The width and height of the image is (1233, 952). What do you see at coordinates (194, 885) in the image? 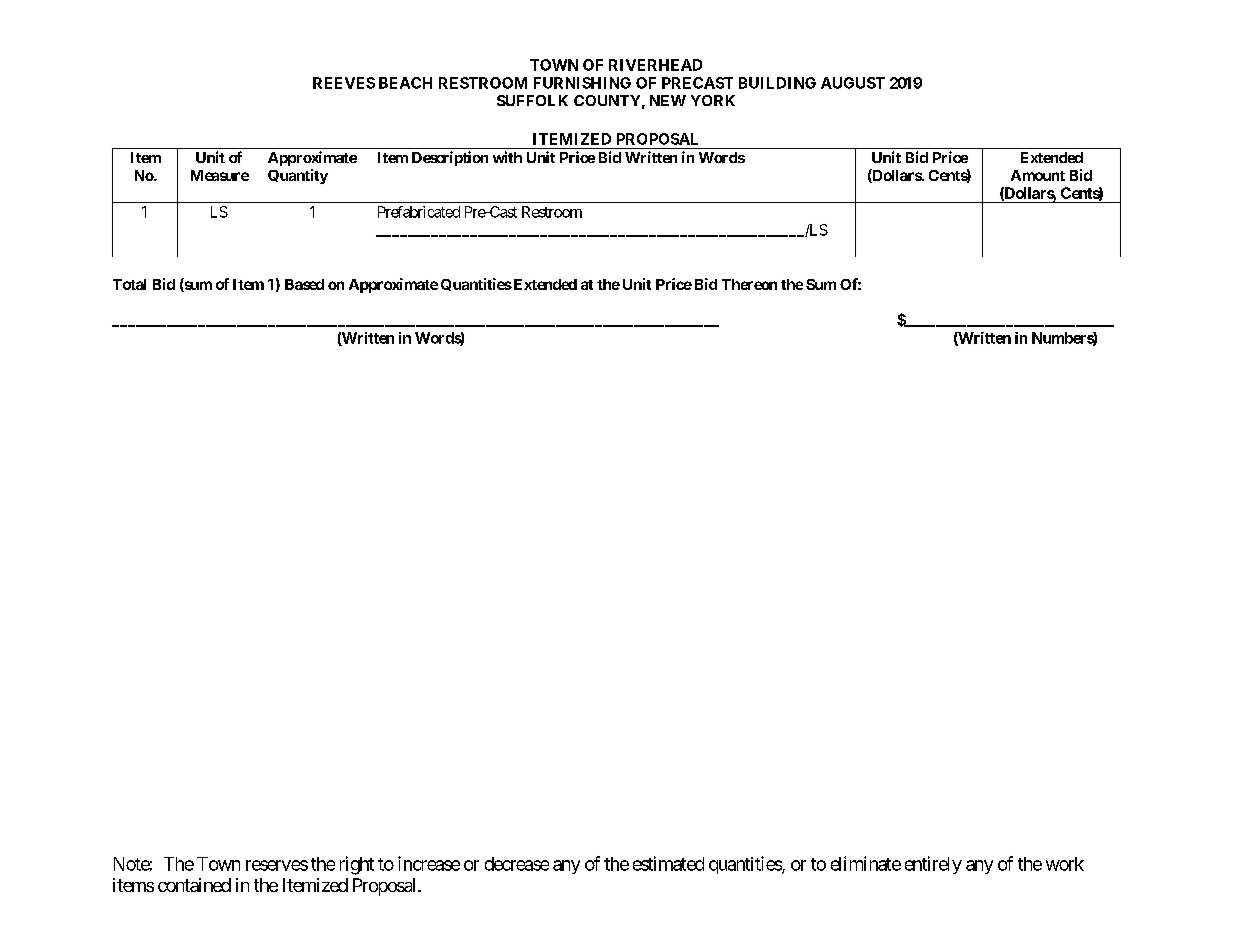
I see `contained` at bounding box center [194, 885].
